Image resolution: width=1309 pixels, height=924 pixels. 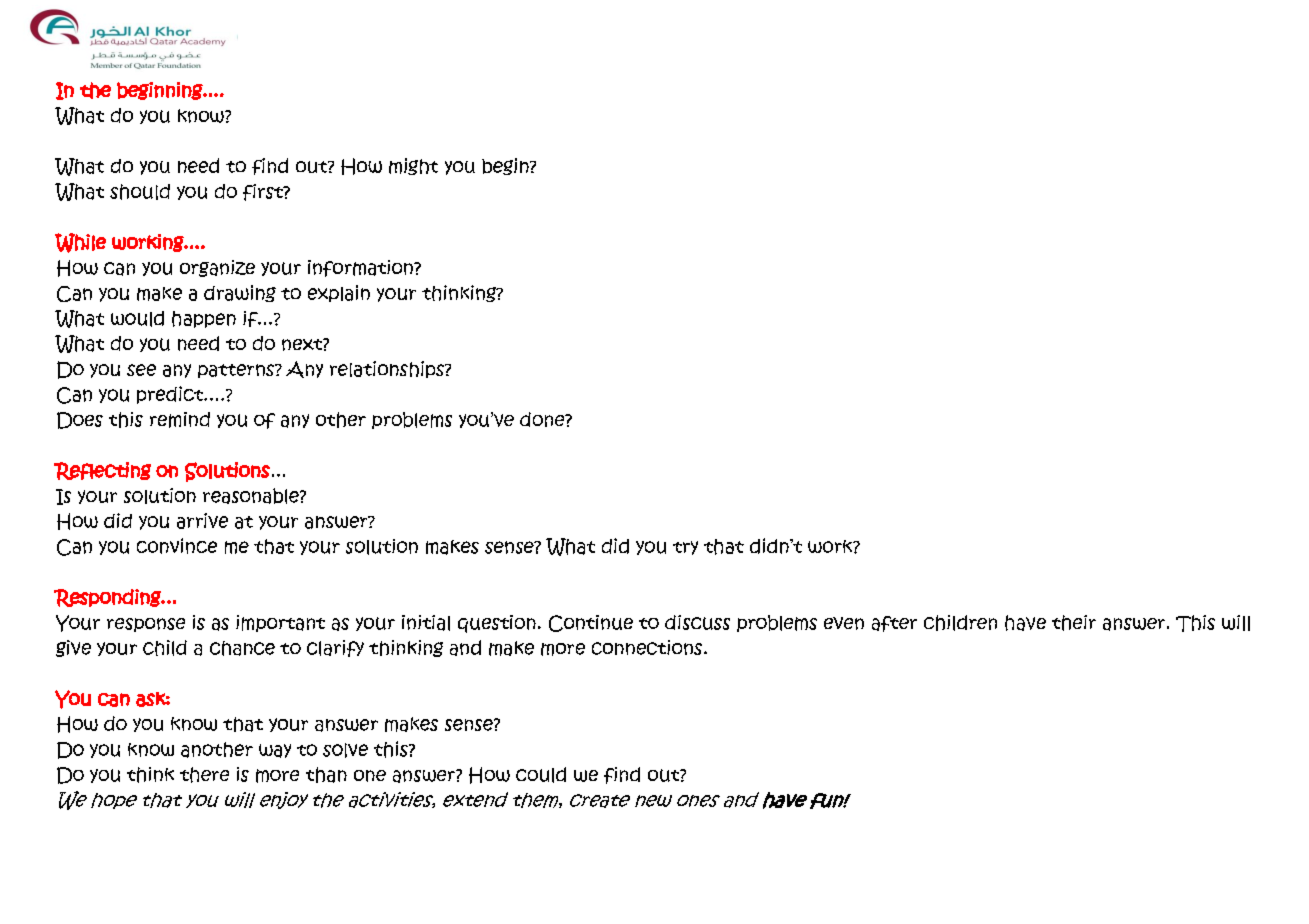 I want to click on there, so click(x=204, y=775).
